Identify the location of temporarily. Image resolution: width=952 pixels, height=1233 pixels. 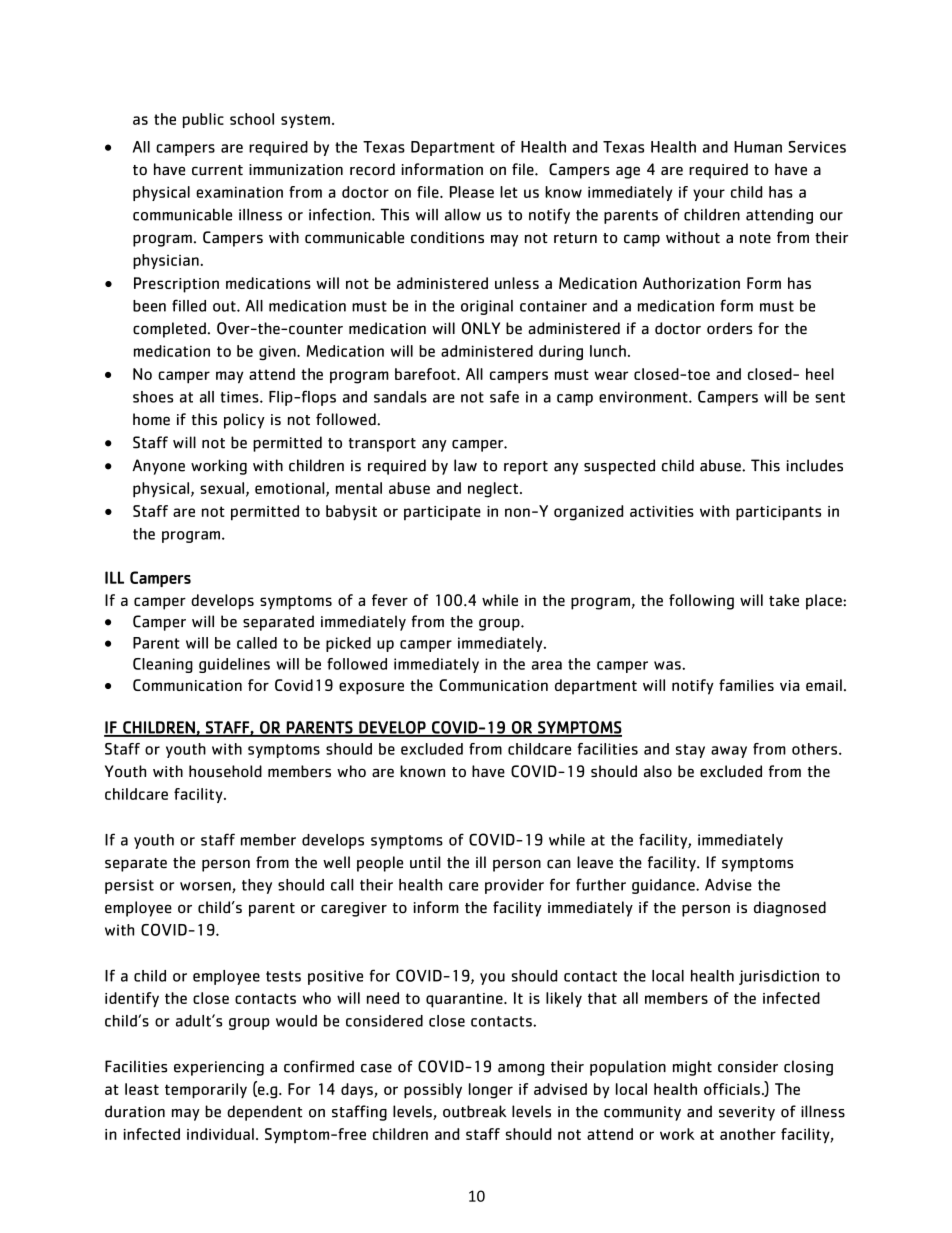
(206, 1091).
